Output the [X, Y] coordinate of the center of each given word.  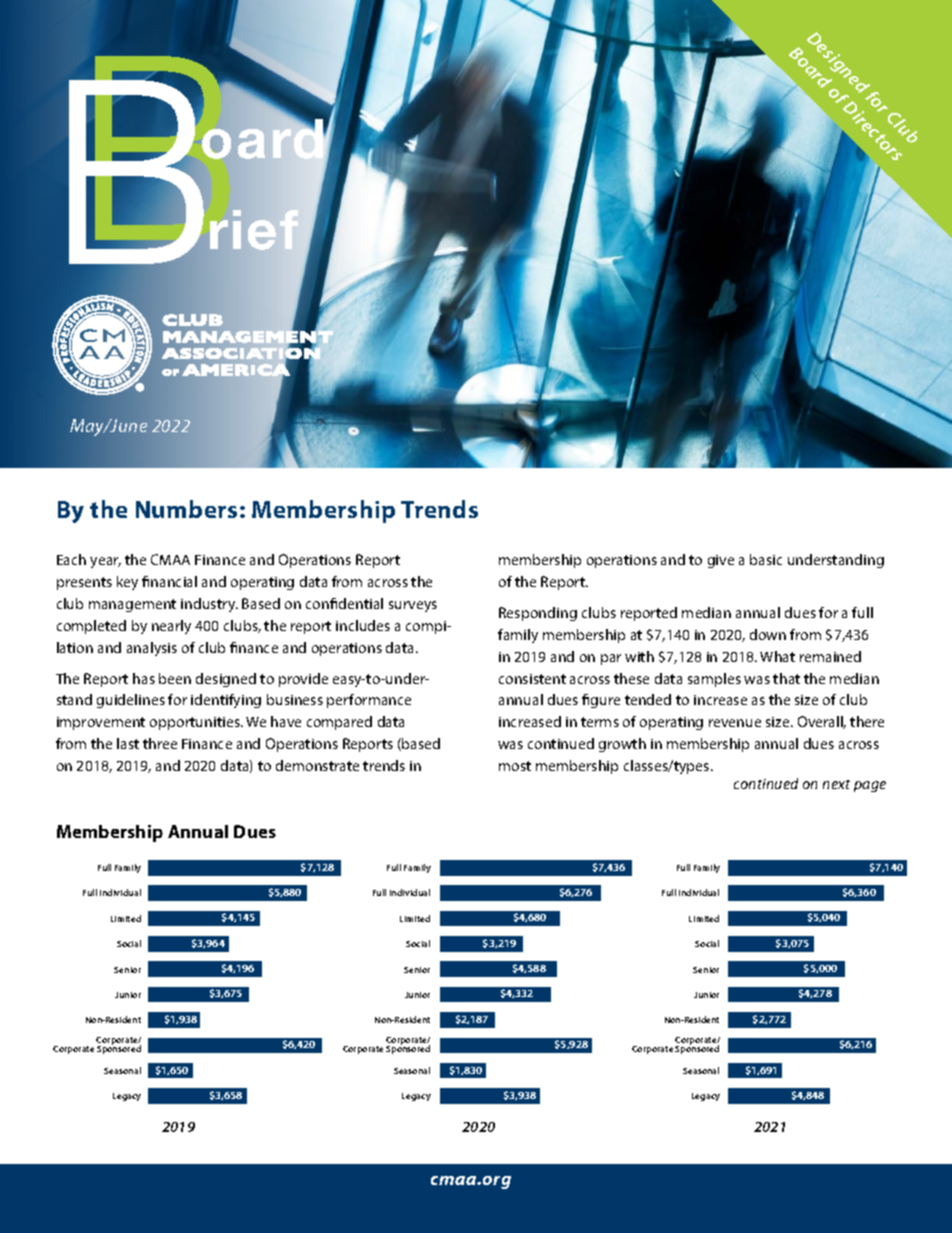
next [836, 784]
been [175, 678]
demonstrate [317, 765]
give [721, 561]
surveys [413, 606]
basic [766, 559]
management [132, 605]
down [768, 634]
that [786, 678]
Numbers [186, 509]
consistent [532, 679]
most [515, 766]
